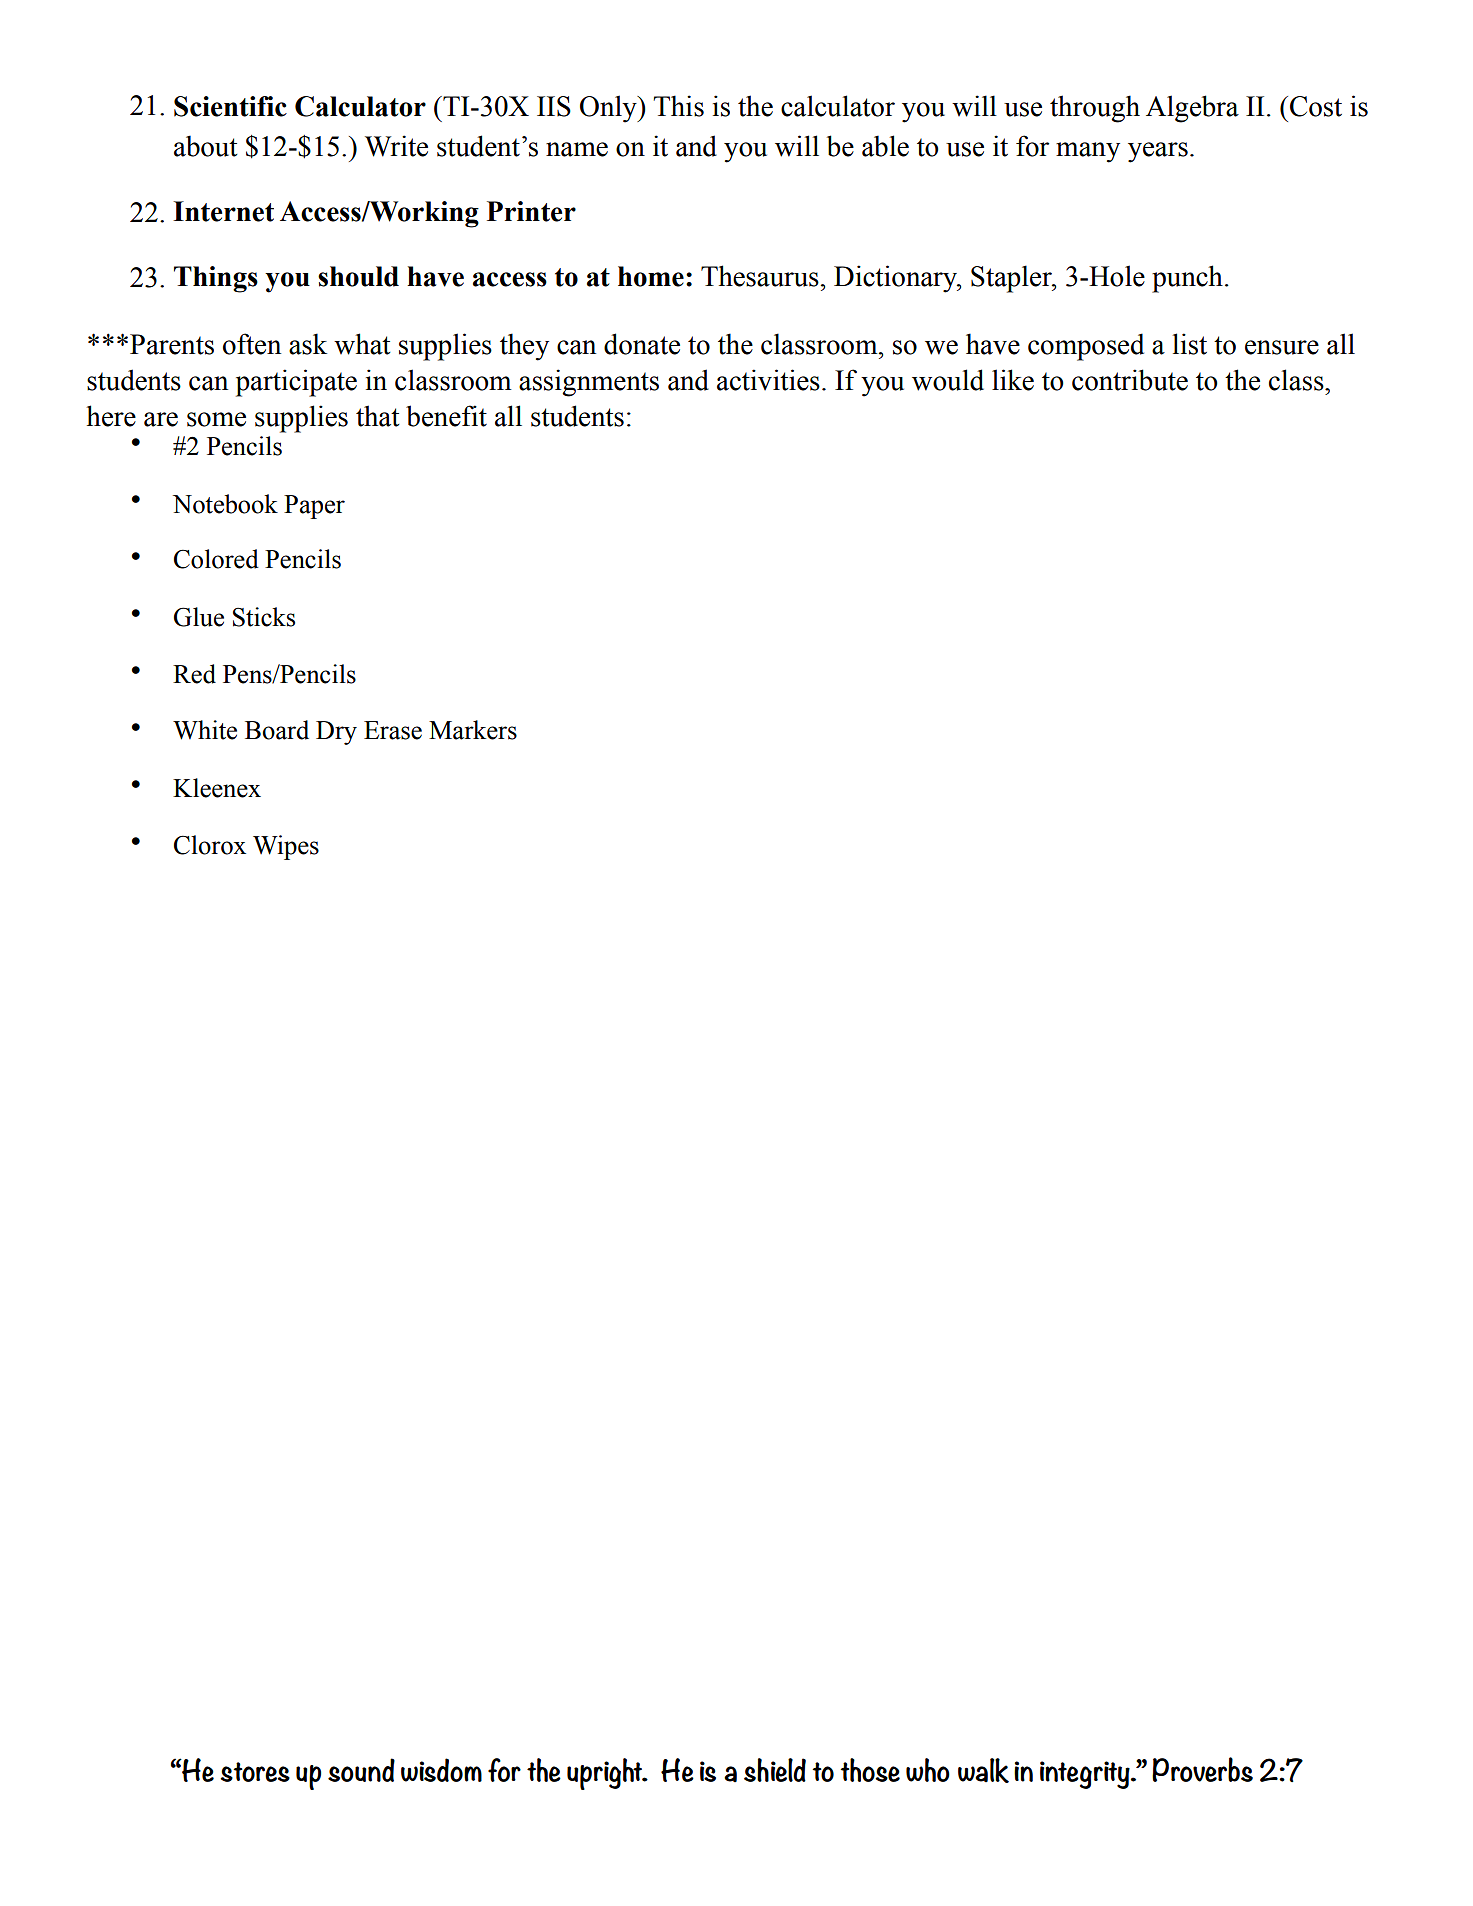 The width and height of the image is (1473, 1906). I want to click on Markers, so click(473, 730).
